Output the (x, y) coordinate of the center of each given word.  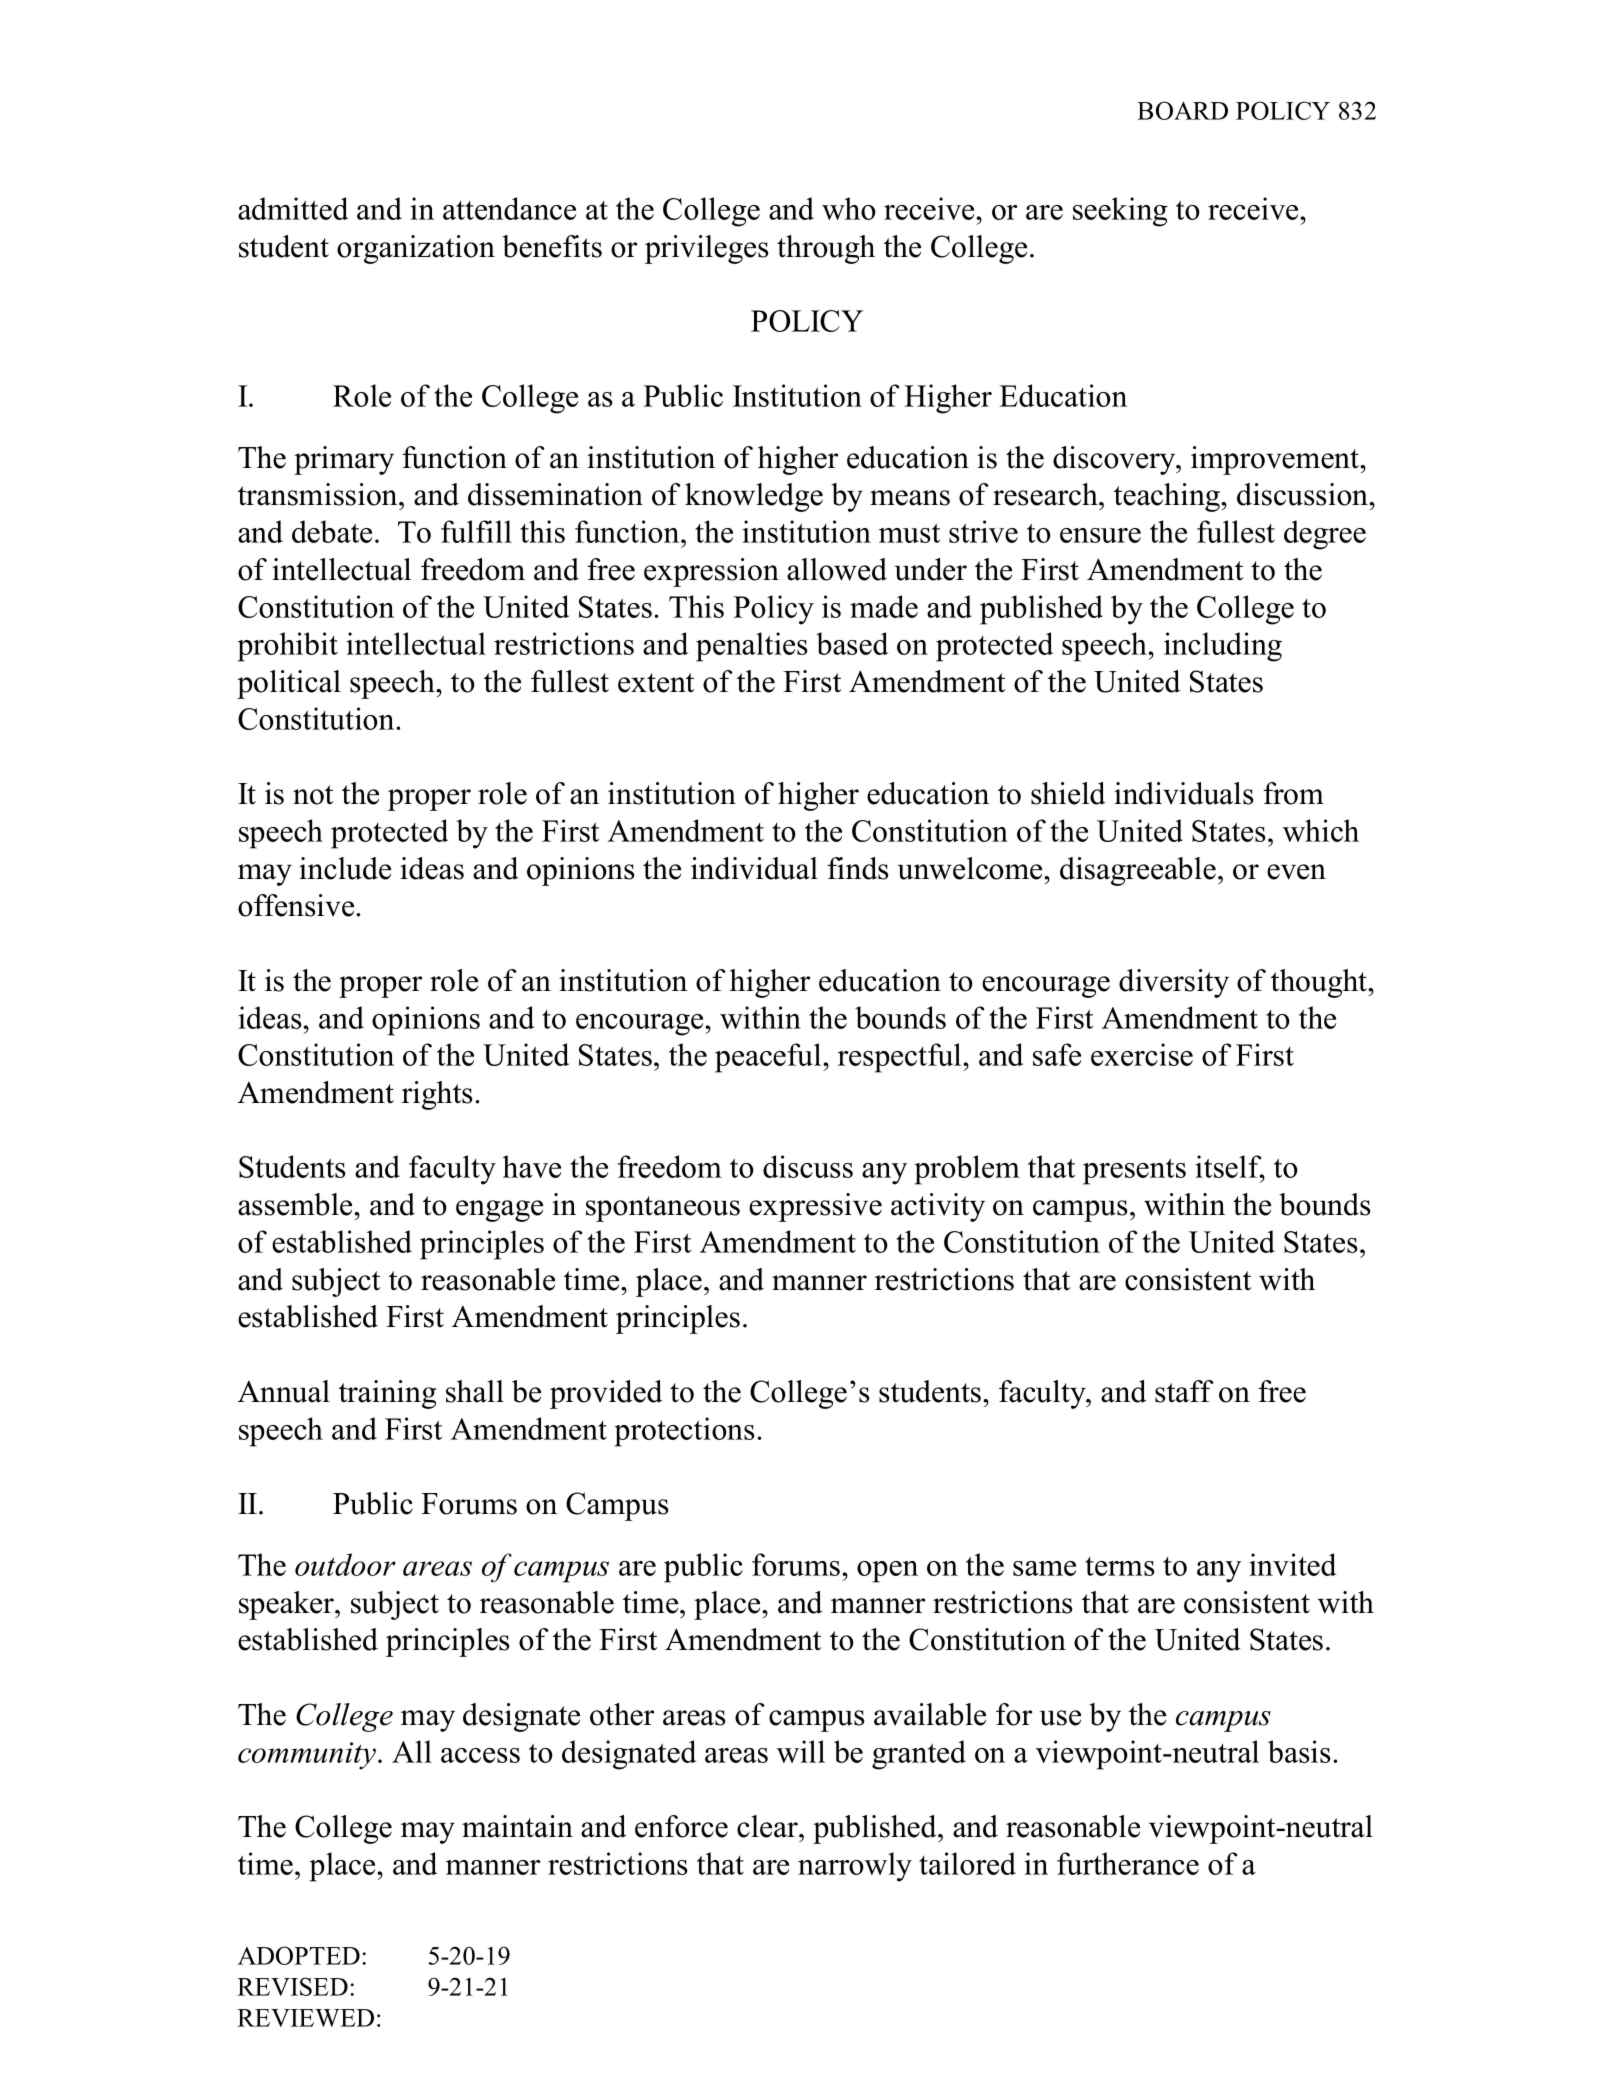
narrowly (855, 1867)
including (1223, 647)
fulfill (476, 531)
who (849, 208)
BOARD (1182, 110)
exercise (1142, 1054)
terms (1119, 1566)
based (852, 643)
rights (437, 1095)
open (887, 1572)
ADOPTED (299, 1955)
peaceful (769, 1058)
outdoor (345, 1564)
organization (416, 249)
